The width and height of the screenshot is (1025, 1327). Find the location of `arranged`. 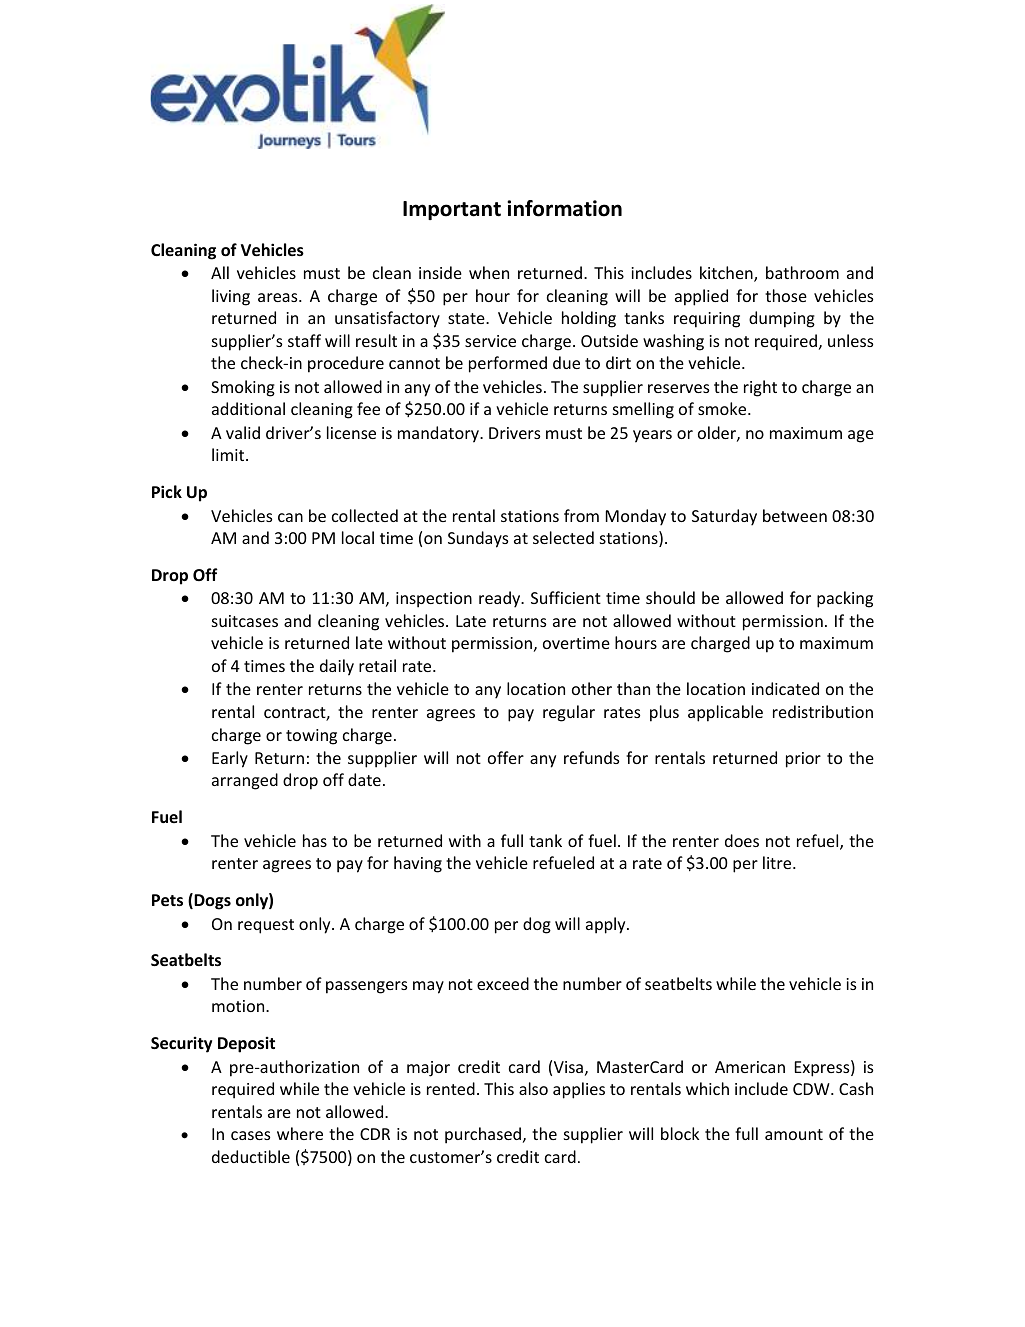

arranged is located at coordinates (245, 781).
